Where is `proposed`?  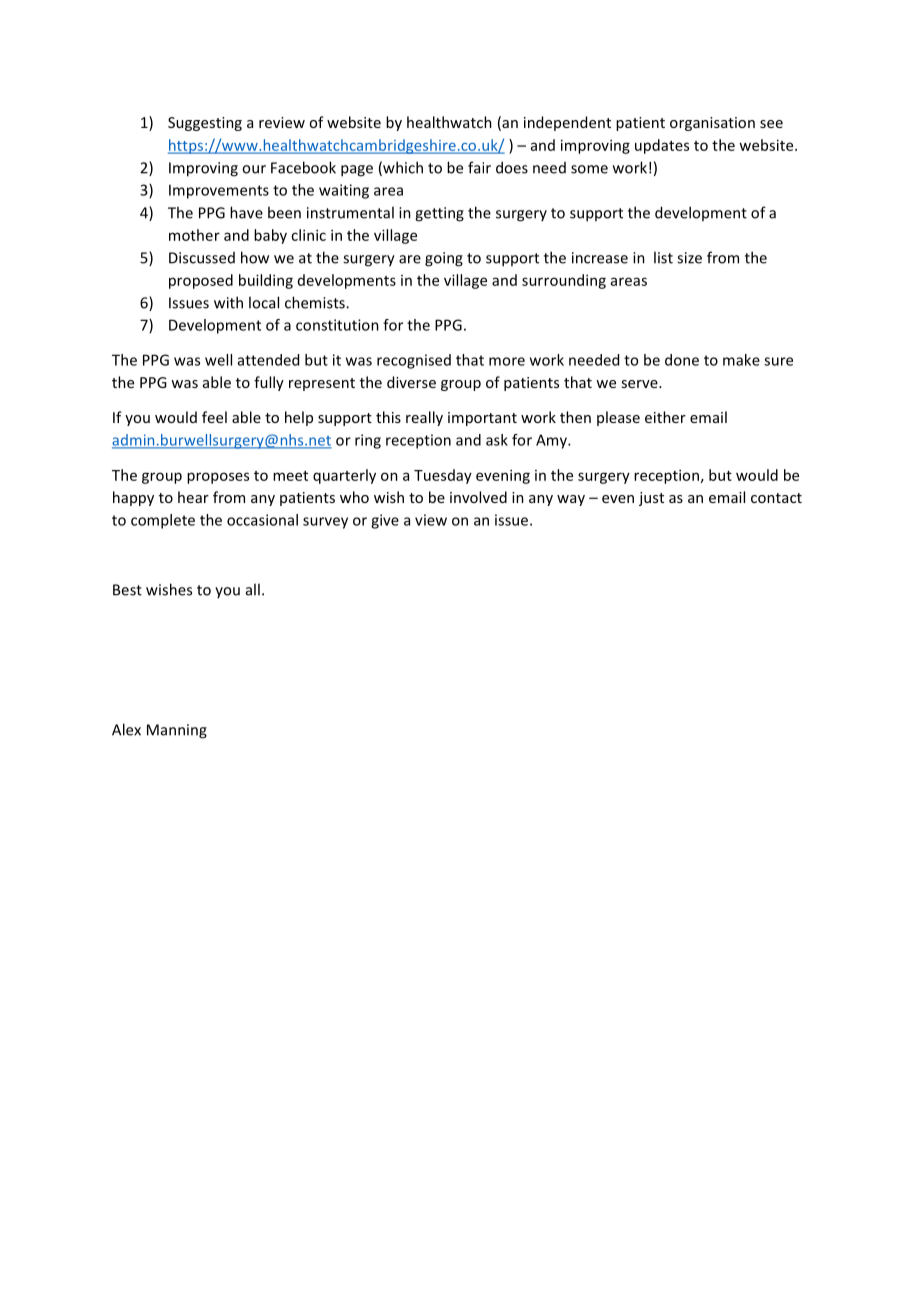
proposed is located at coordinates (201, 281).
